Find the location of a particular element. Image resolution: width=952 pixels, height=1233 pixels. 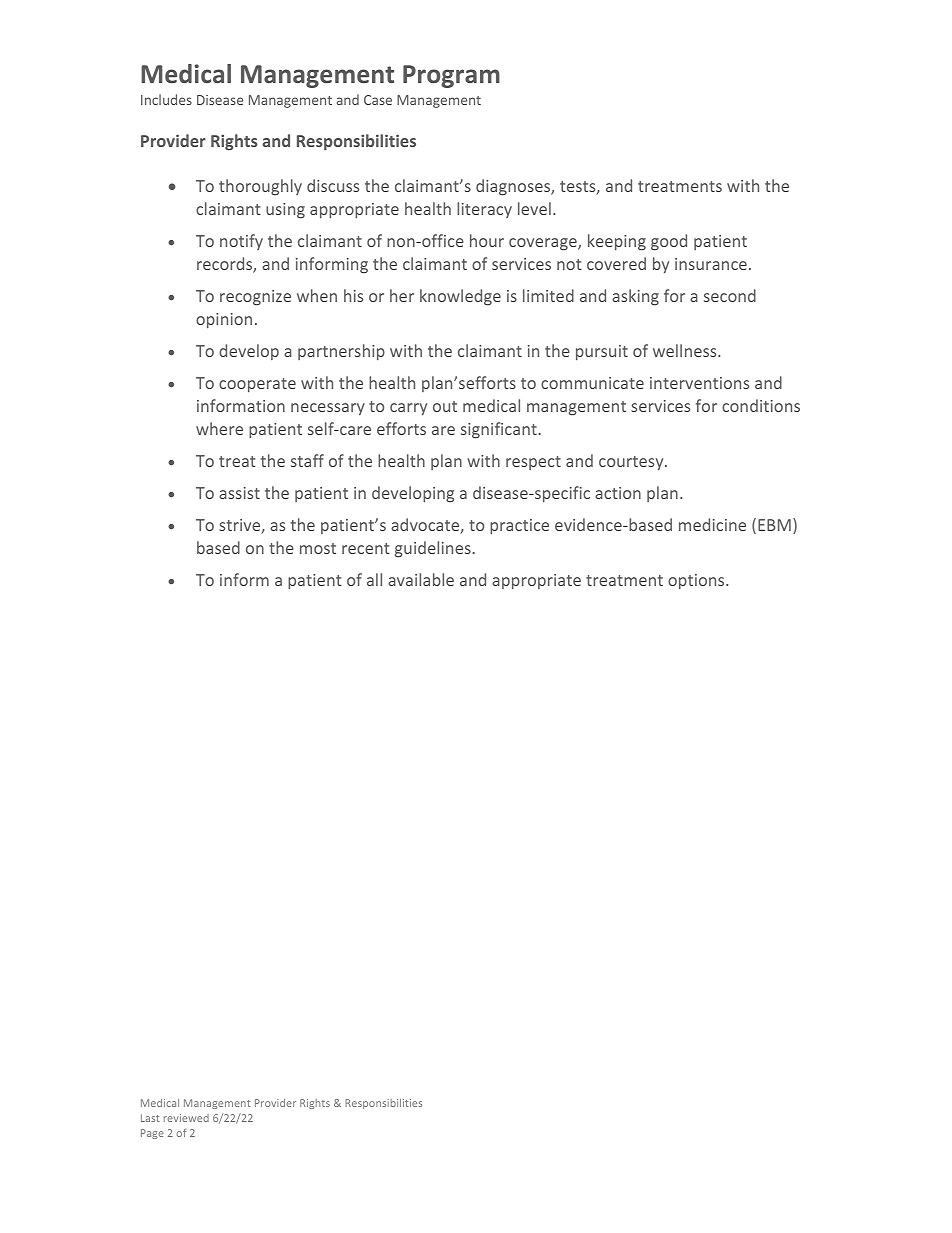

most is located at coordinates (318, 548).
